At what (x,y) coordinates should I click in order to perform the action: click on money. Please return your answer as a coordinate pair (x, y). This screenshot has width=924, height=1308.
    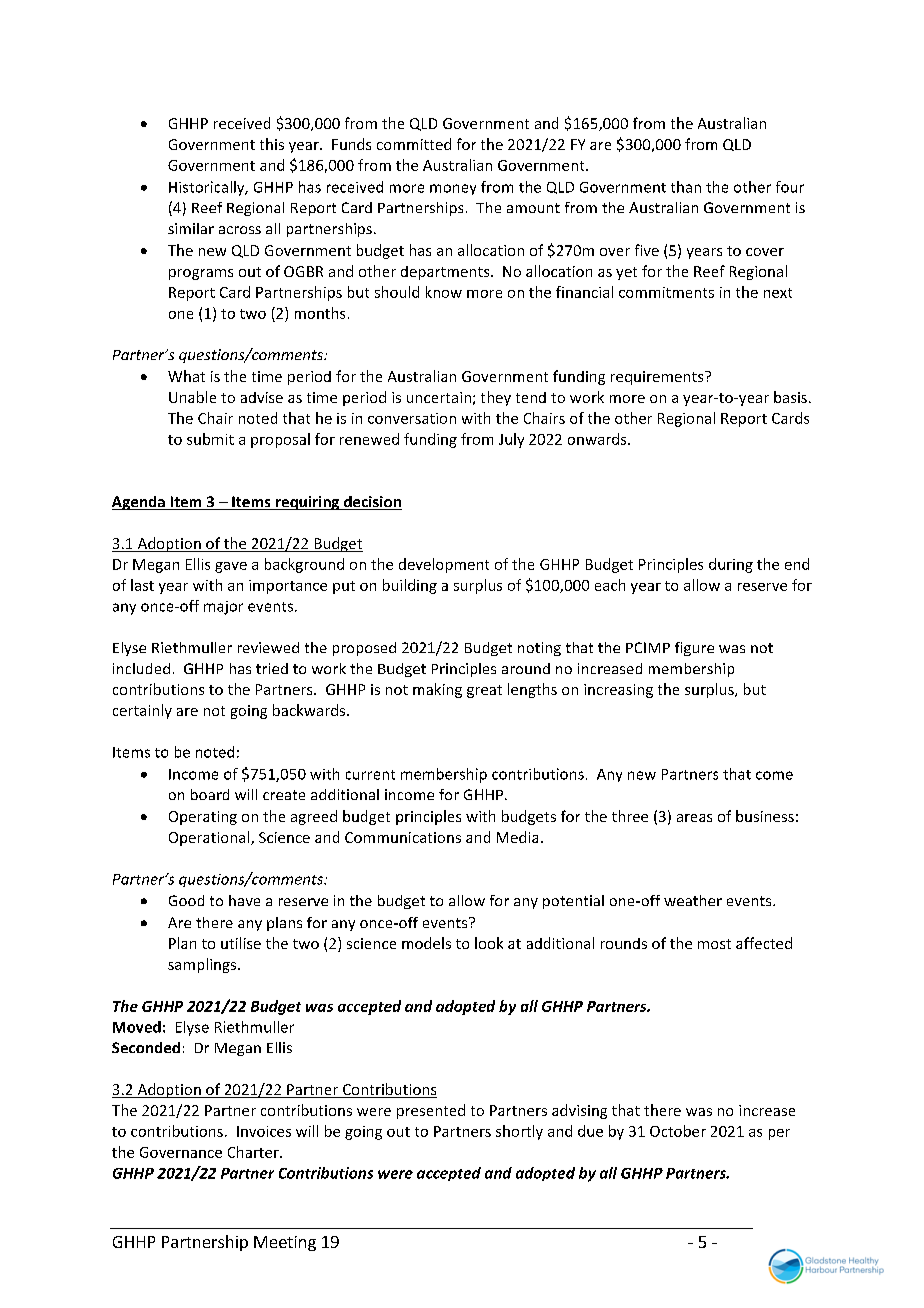
    Looking at the image, I should click on (453, 189).
